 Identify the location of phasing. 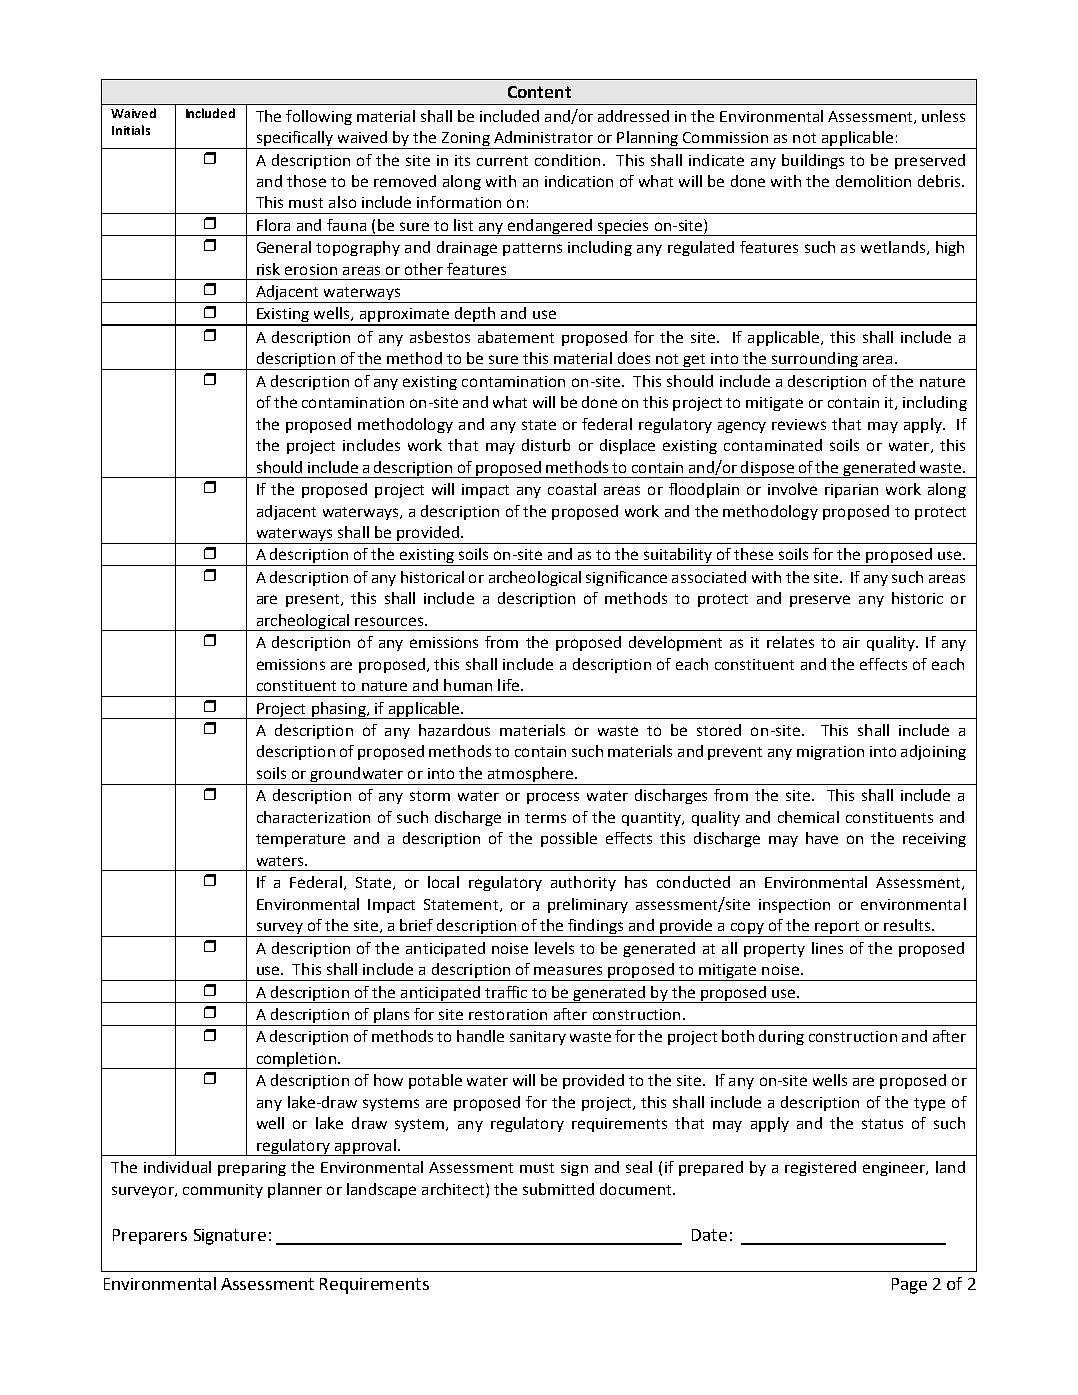
(338, 710).
